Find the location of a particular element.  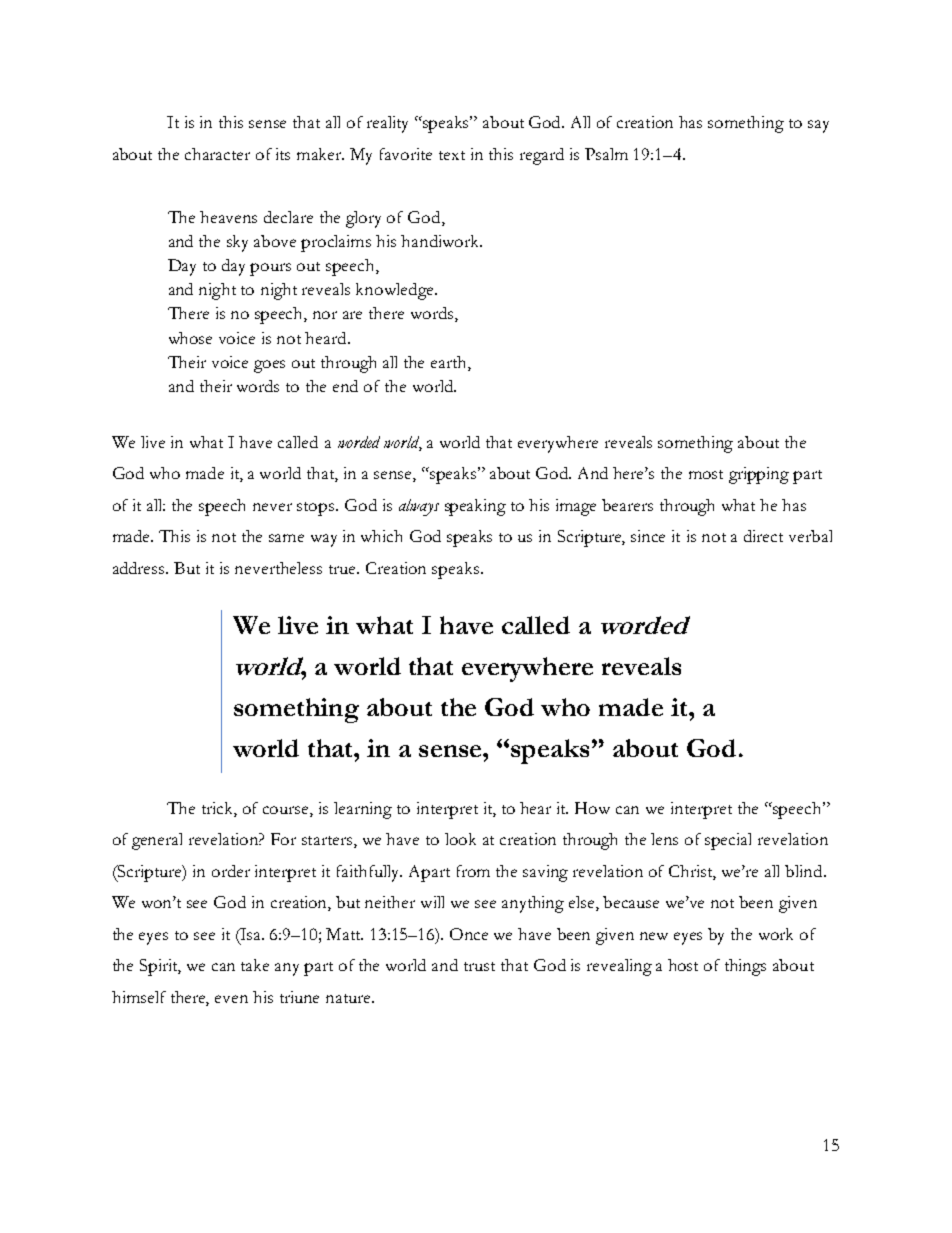

character is located at coordinates (217, 154).
